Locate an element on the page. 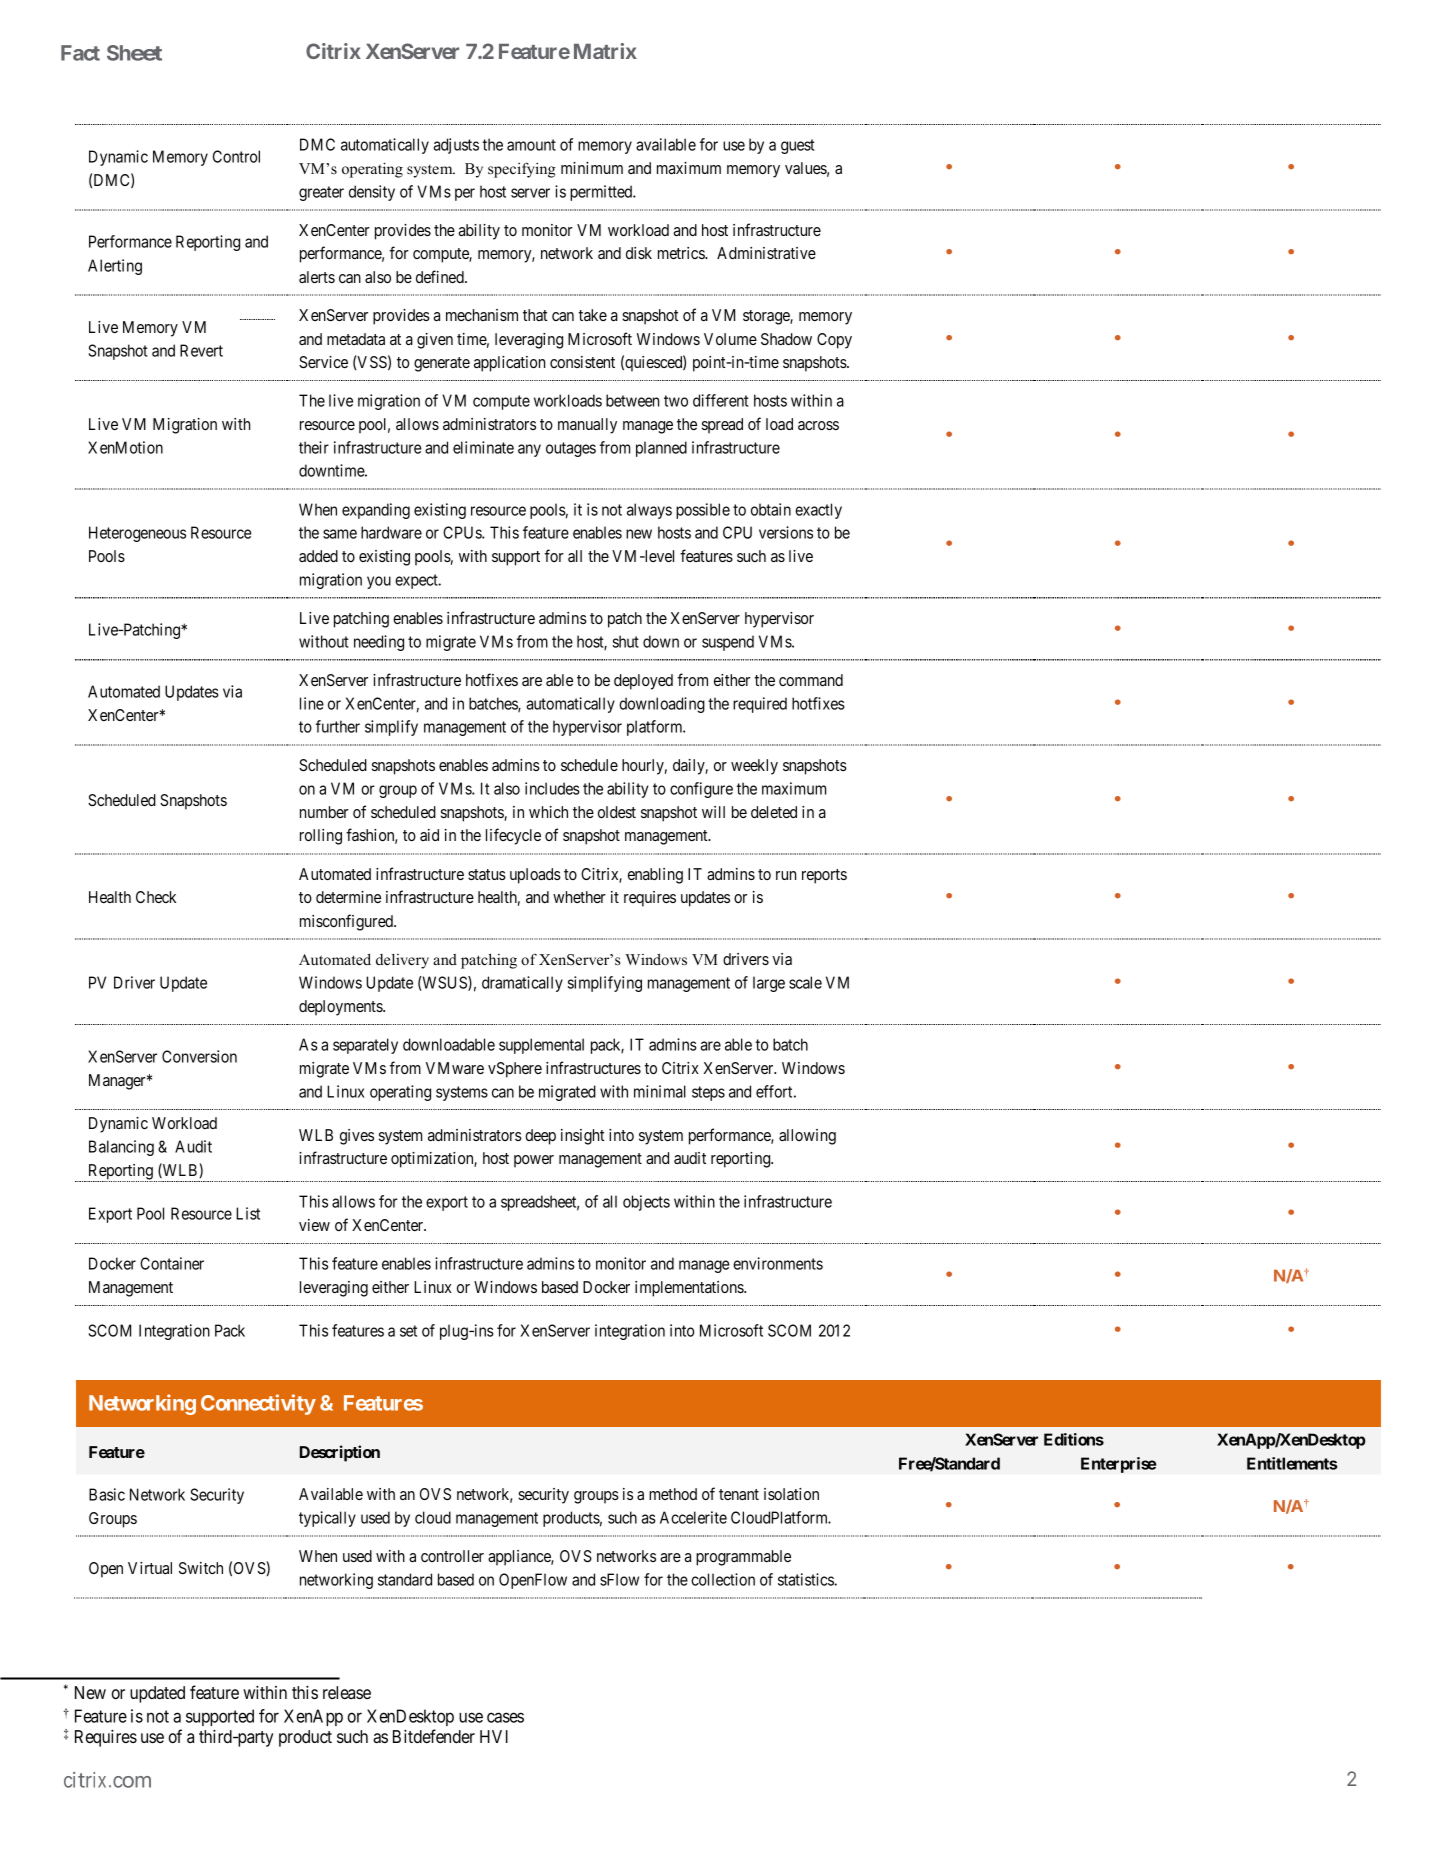  Switch is located at coordinates (201, 1568).
